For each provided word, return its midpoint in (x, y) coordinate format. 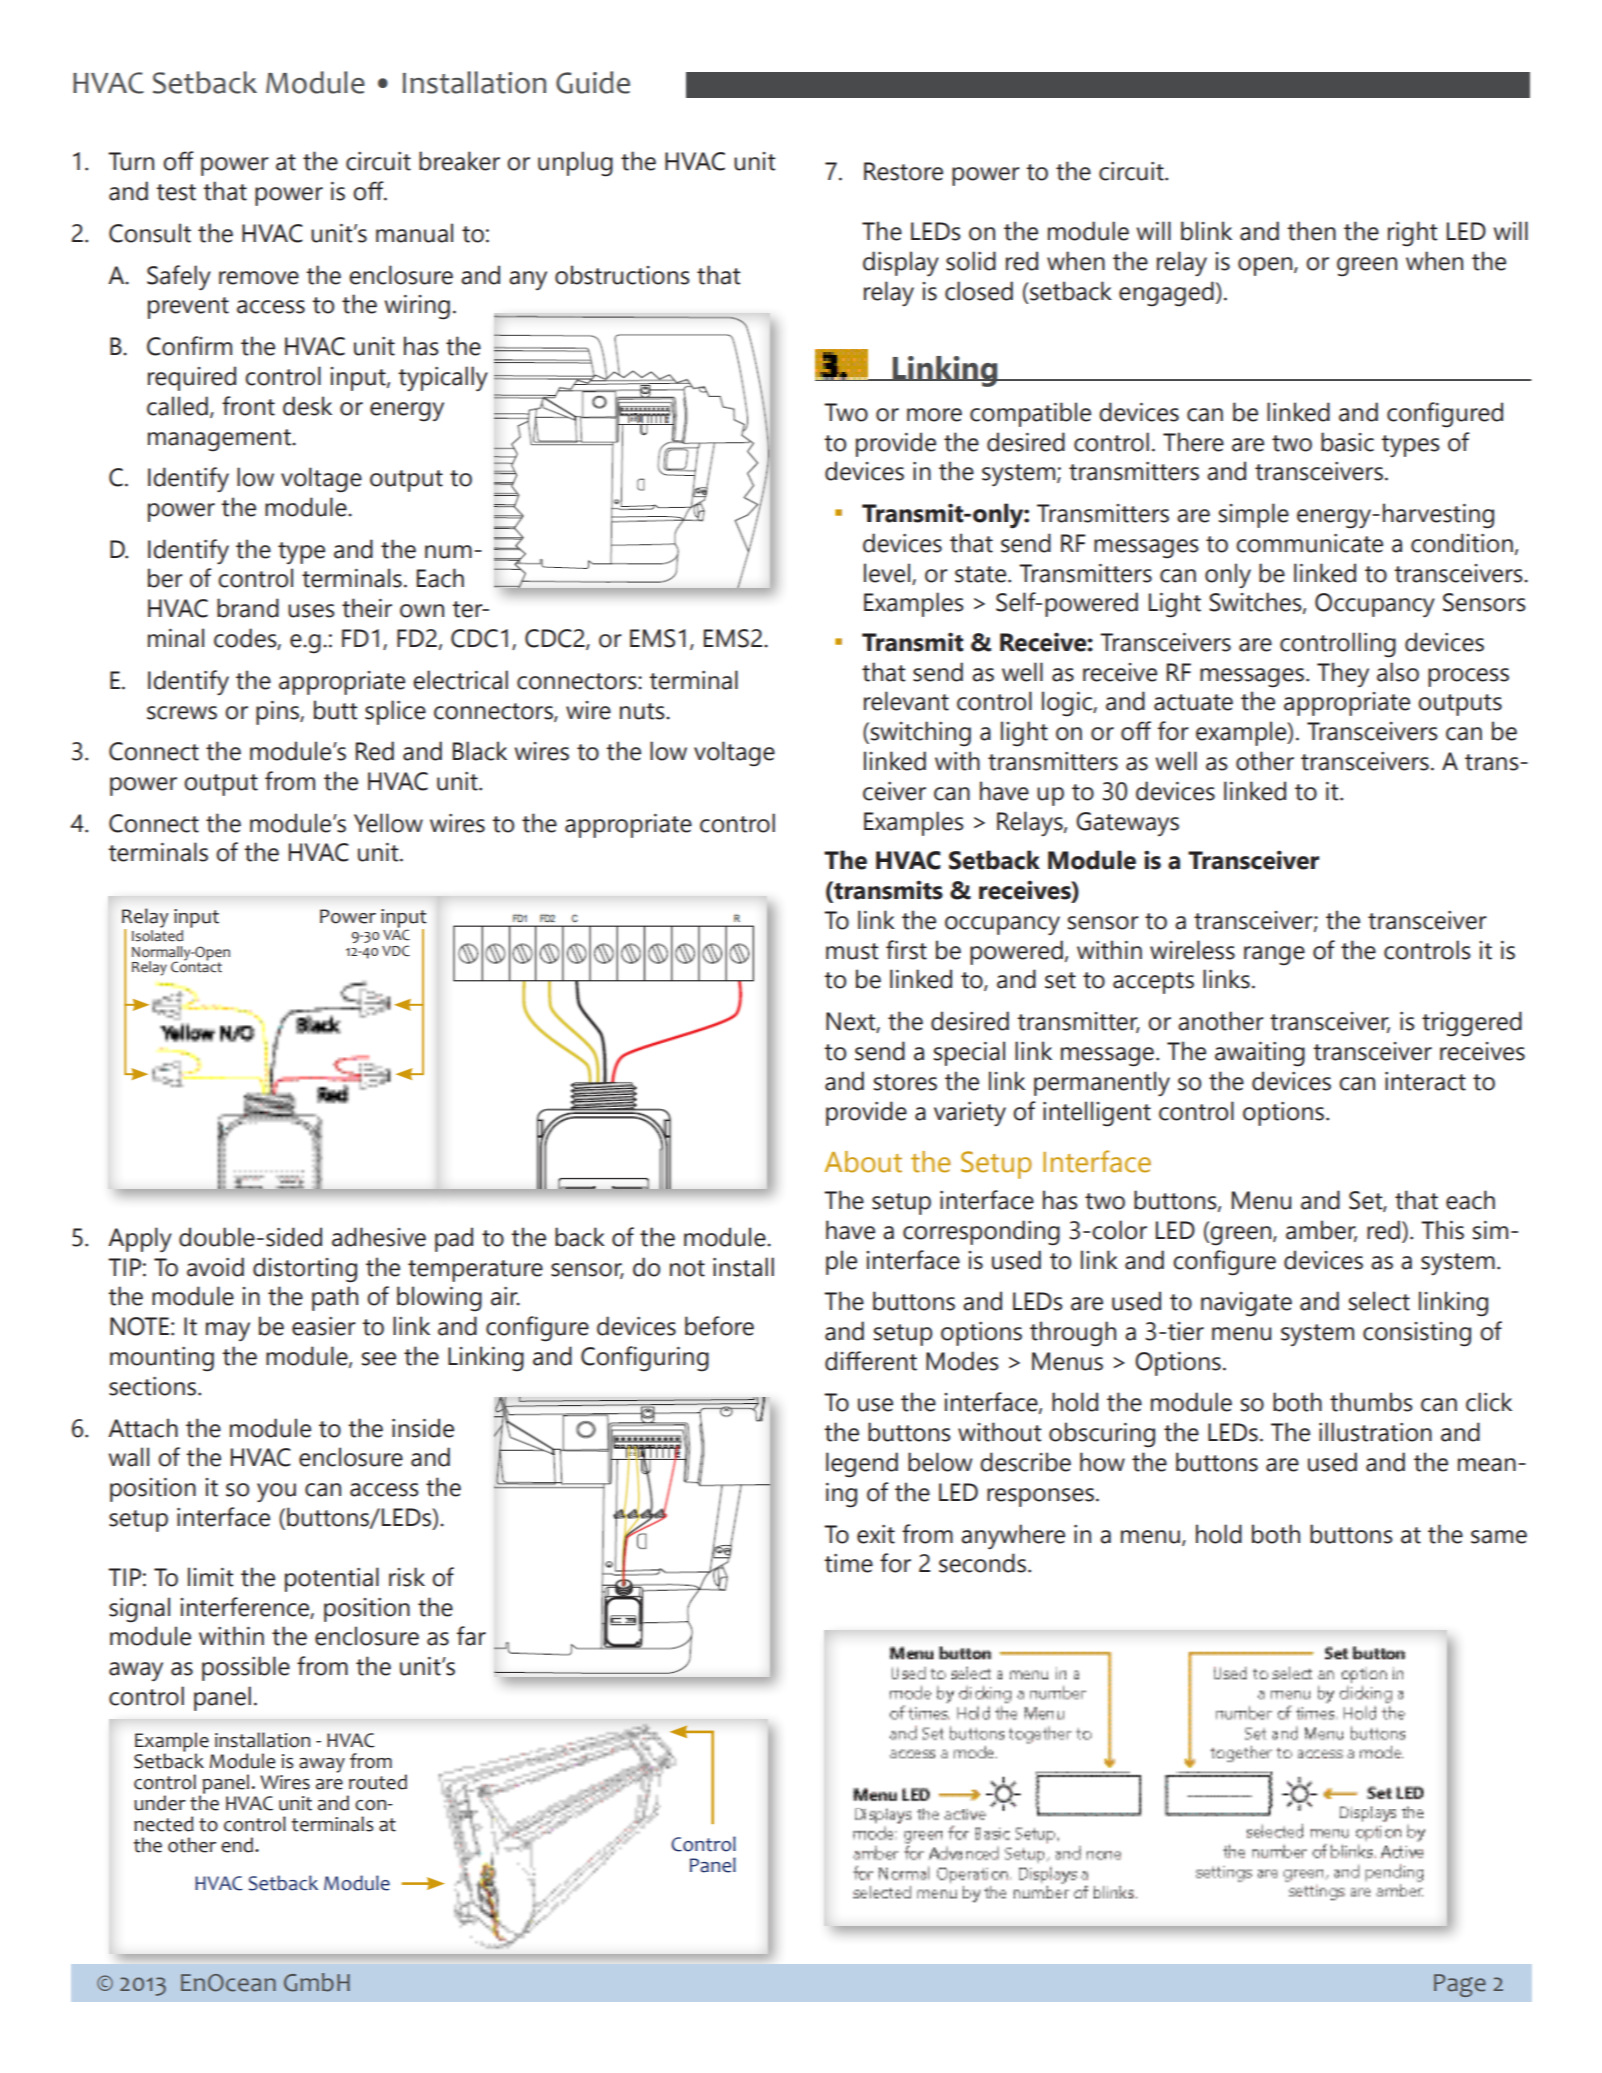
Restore (903, 171)
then (1311, 231)
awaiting (1260, 1054)
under (160, 1803)
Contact (196, 966)
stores (905, 1082)
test (176, 192)
